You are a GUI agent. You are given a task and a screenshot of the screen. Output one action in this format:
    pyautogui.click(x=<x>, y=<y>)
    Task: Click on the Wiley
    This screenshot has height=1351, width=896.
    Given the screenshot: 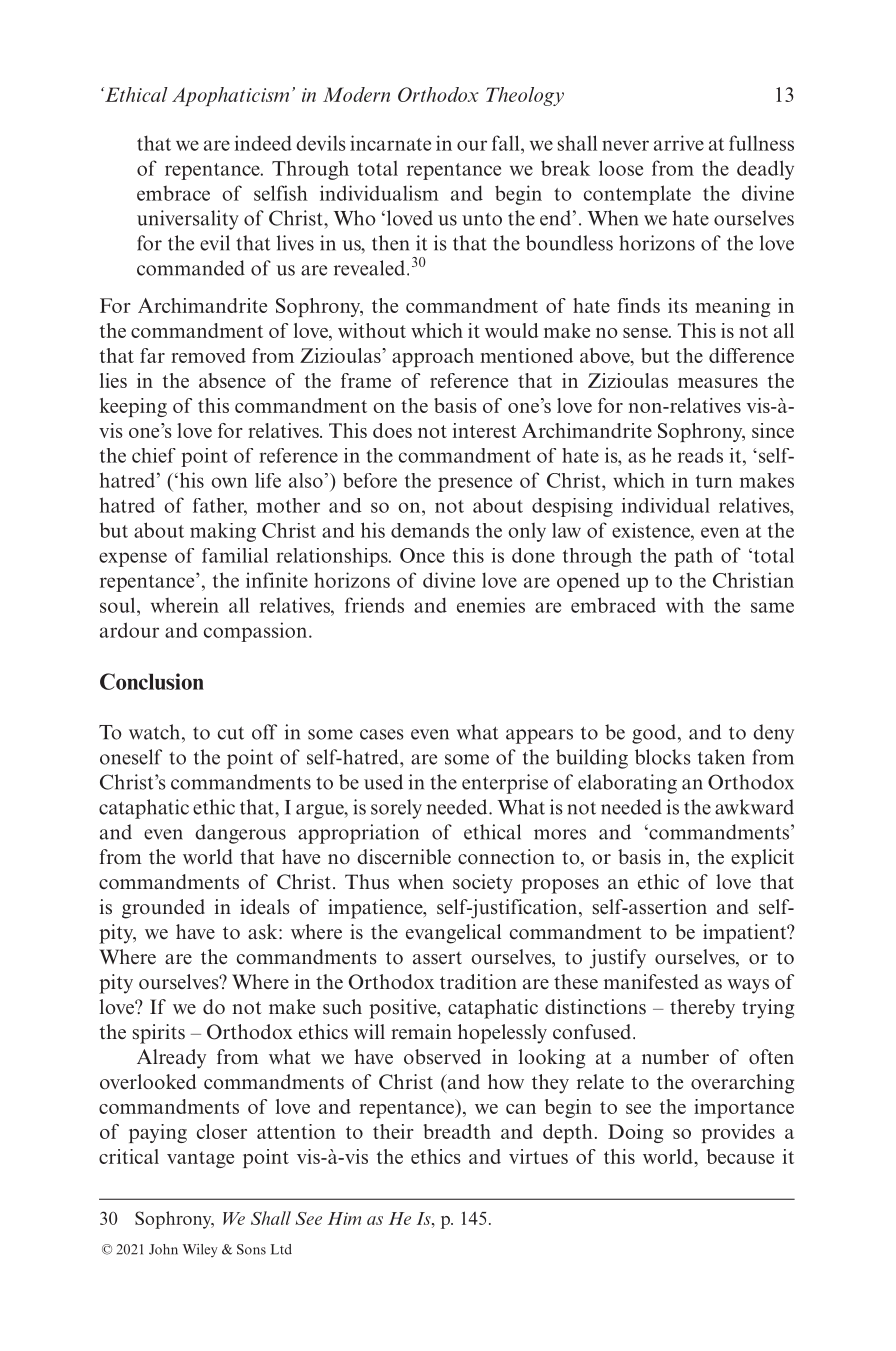 What is the action you would take?
    pyautogui.click(x=200, y=1251)
